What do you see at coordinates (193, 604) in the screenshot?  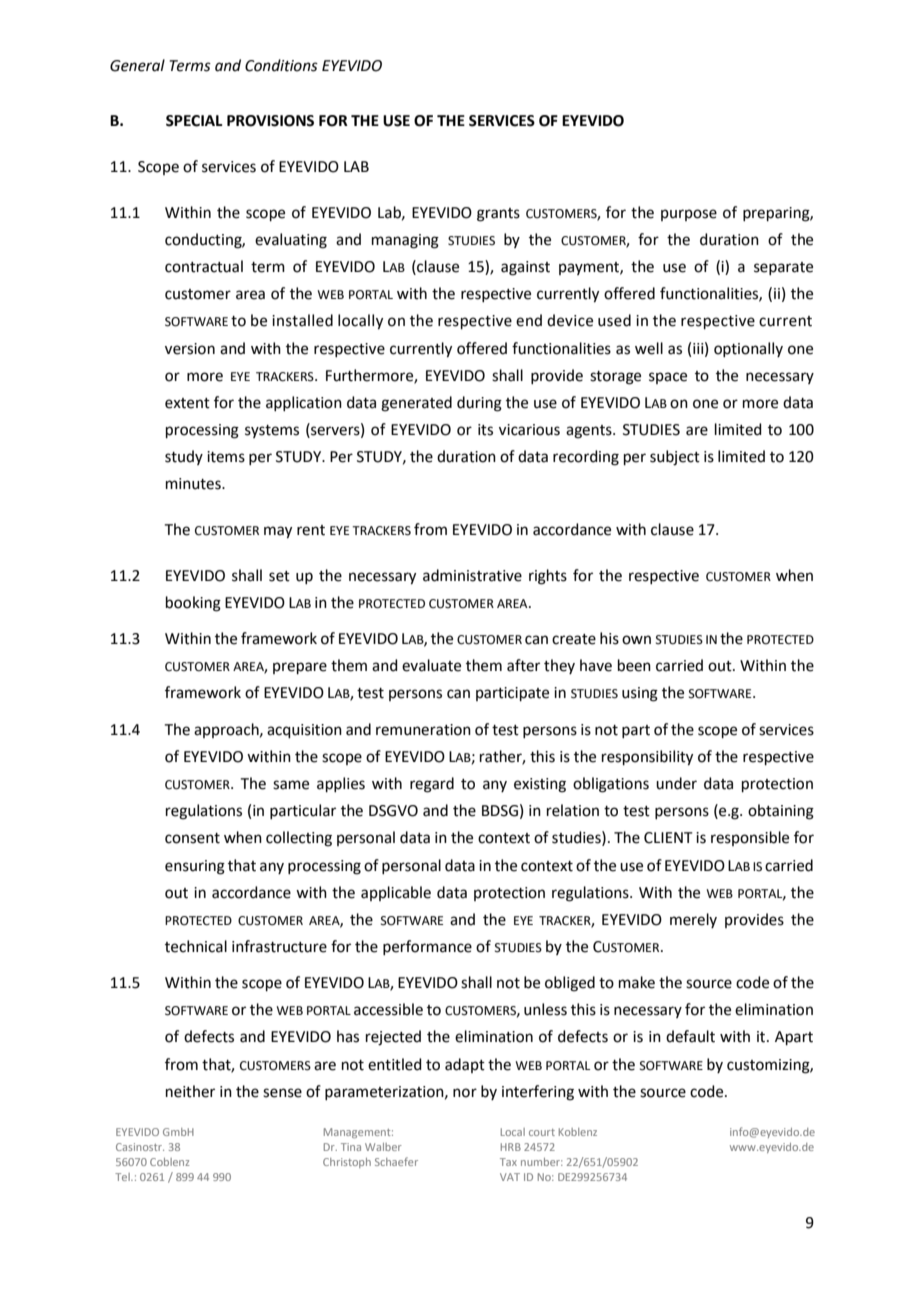 I see `booking` at bounding box center [193, 604].
